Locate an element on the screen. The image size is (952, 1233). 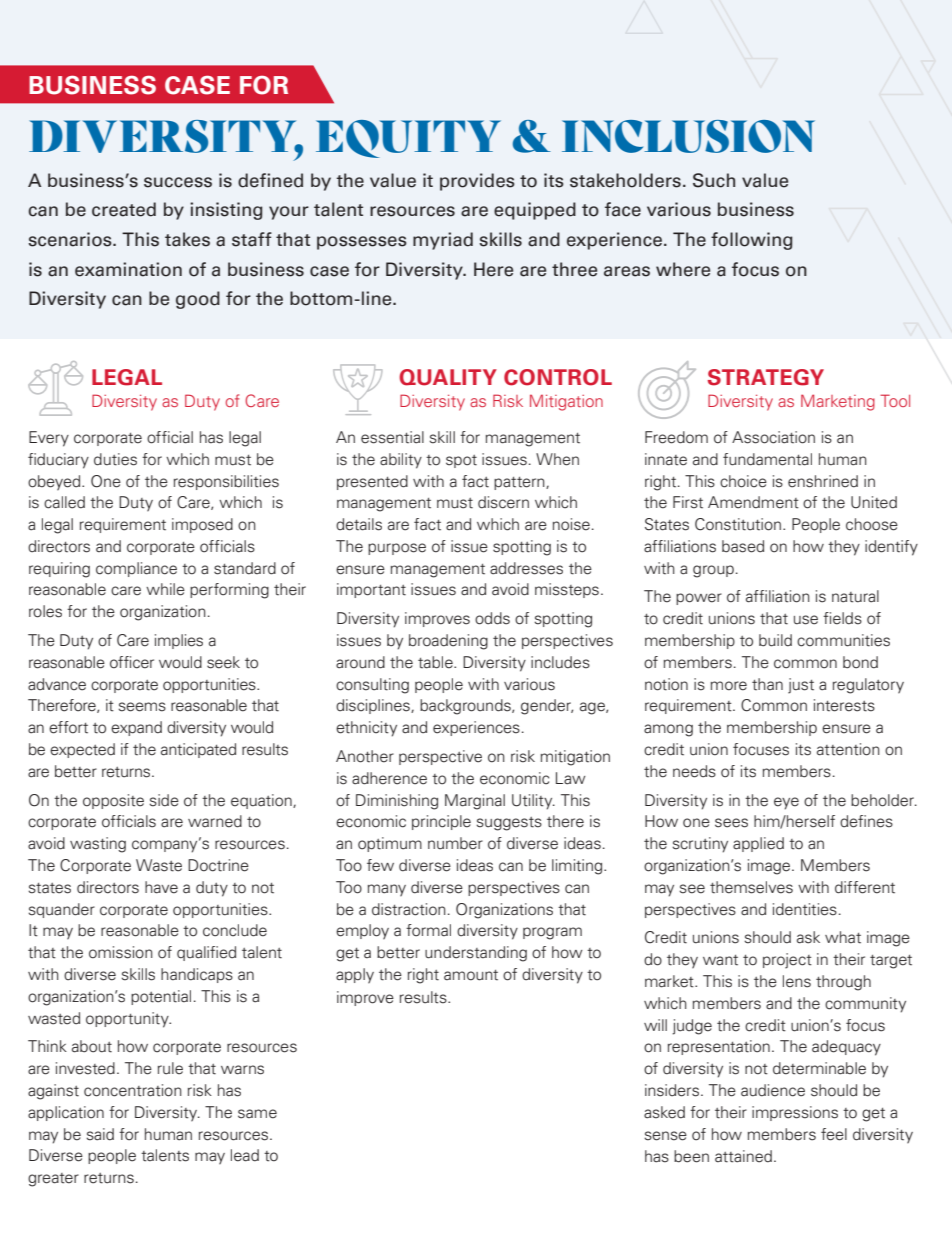
Such is located at coordinates (714, 180).
